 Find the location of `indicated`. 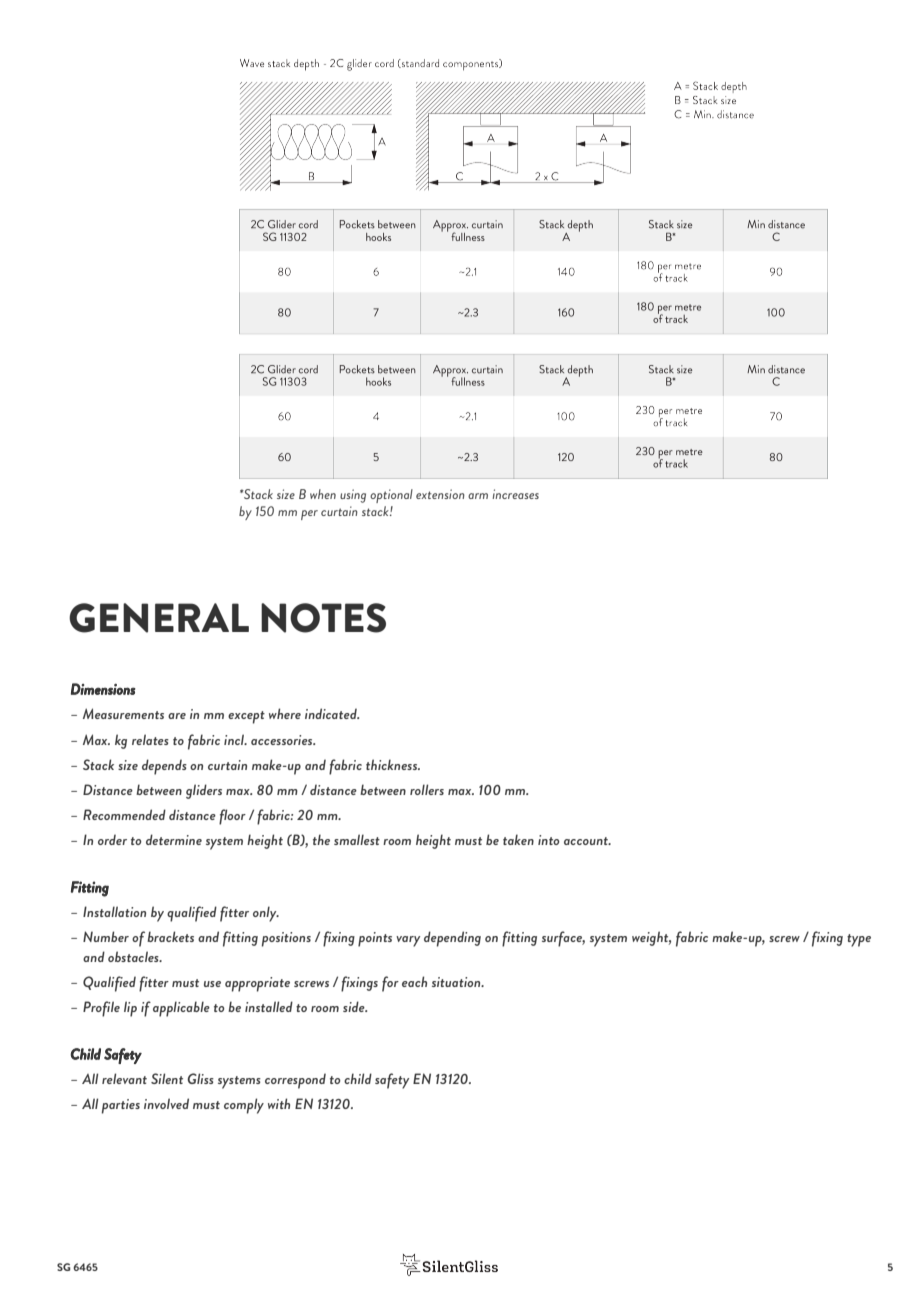

indicated is located at coordinates (332, 713).
